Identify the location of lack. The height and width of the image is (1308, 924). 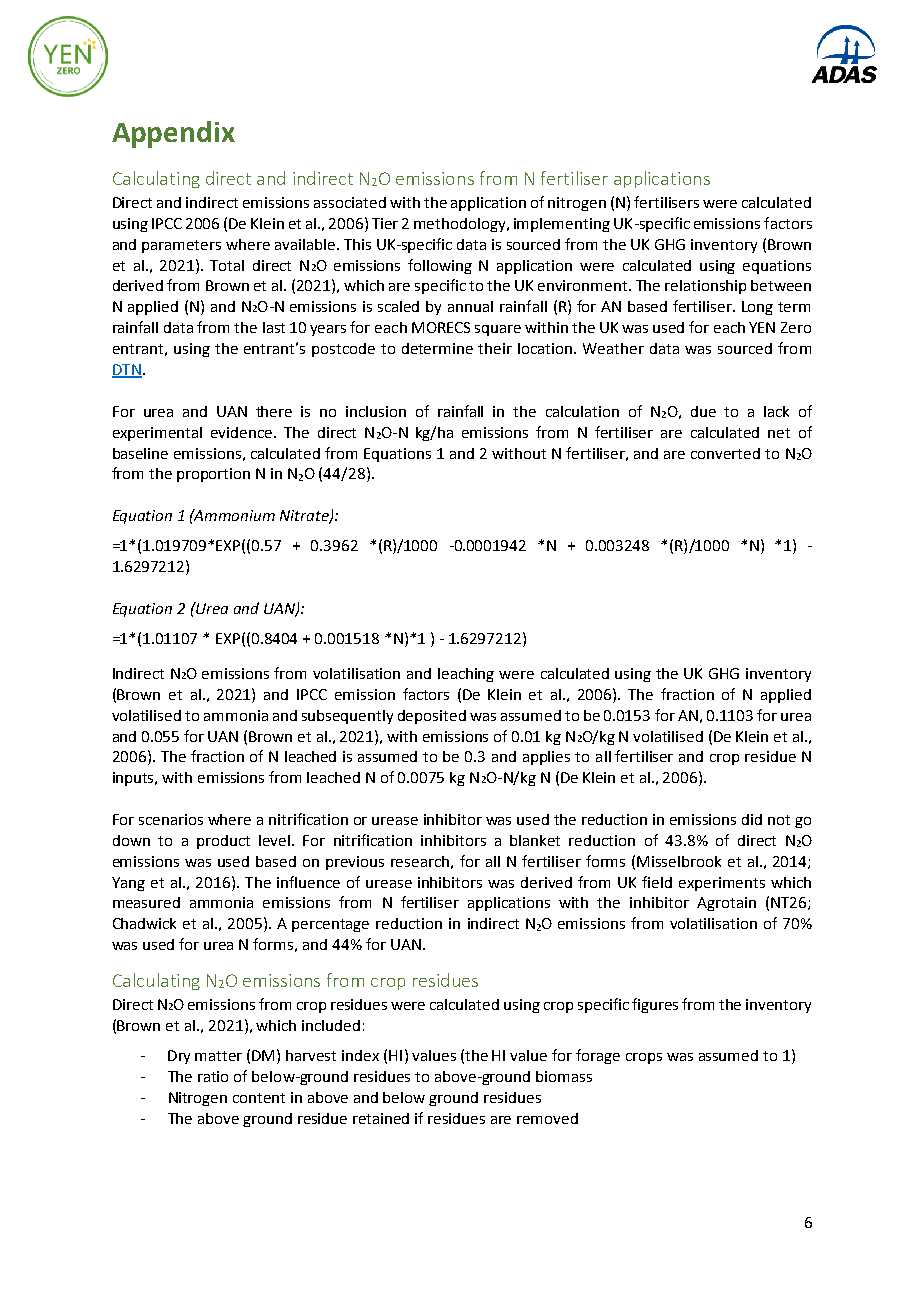
(776, 411).
